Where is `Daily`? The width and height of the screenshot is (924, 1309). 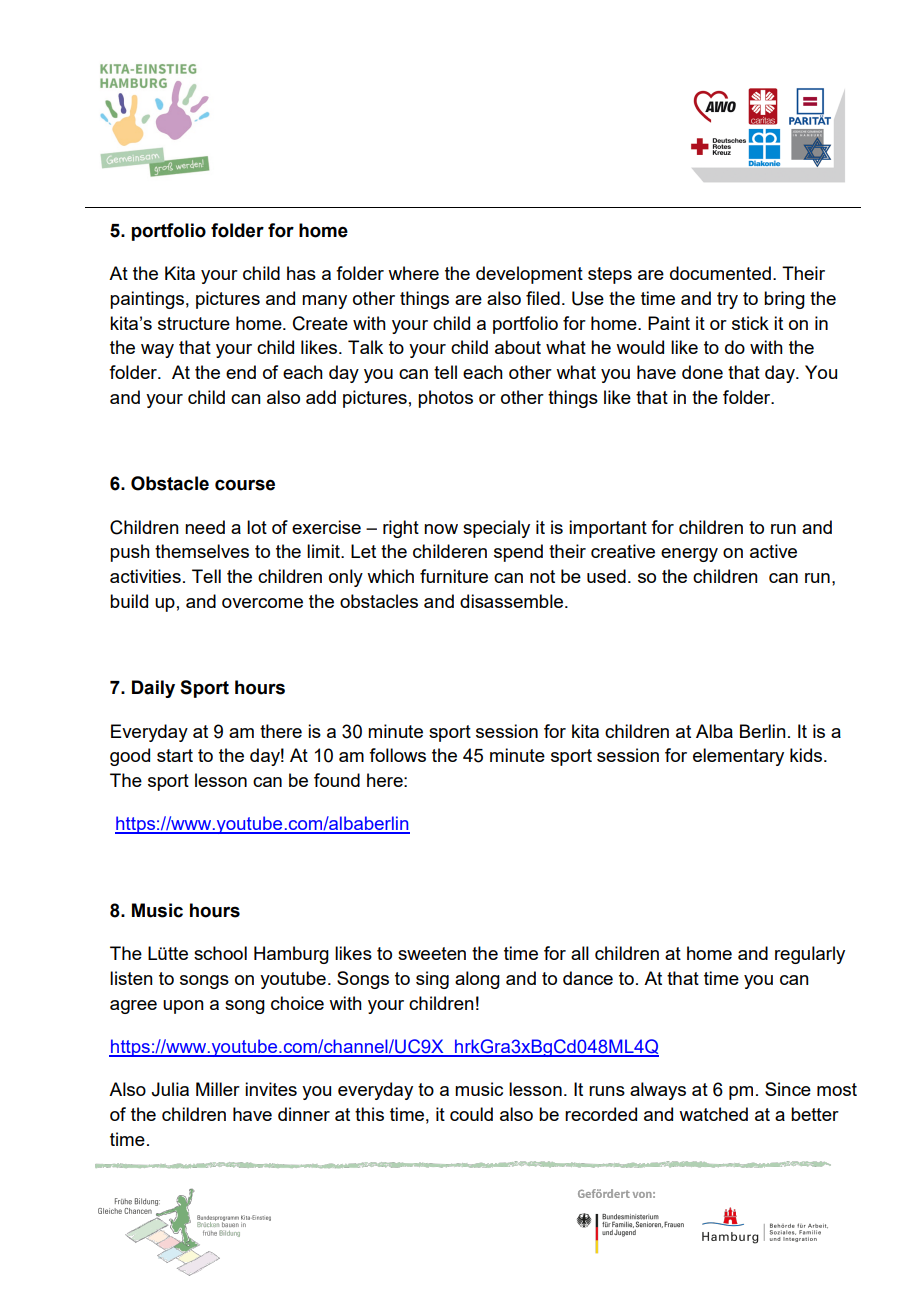 Daily is located at coordinates (153, 689).
